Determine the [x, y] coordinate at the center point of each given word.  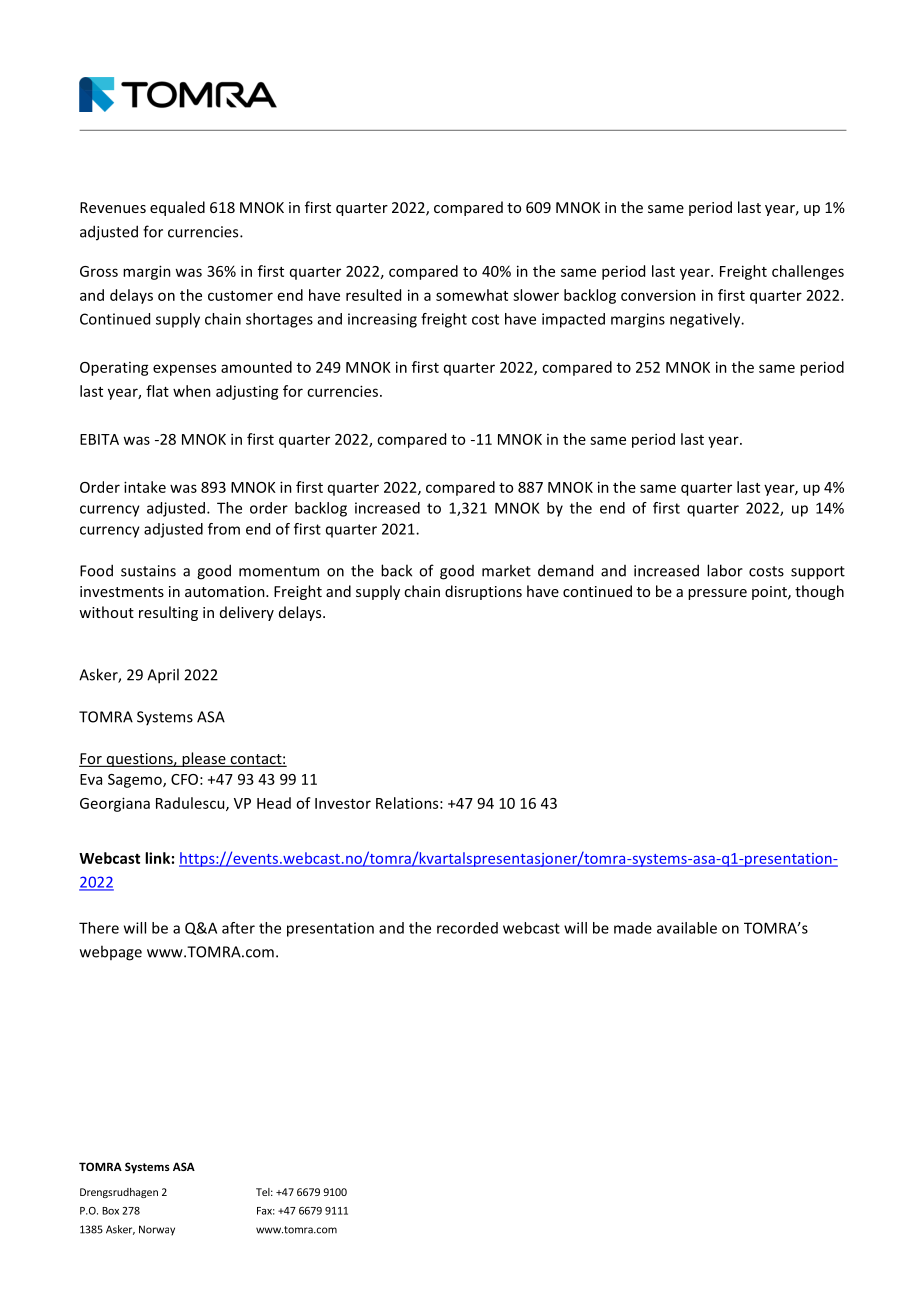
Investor [343, 803]
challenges [808, 272]
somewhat [472, 295]
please [204, 759]
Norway [157, 1230]
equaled [177, 208]
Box [110, 1211]
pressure [717, 594]
